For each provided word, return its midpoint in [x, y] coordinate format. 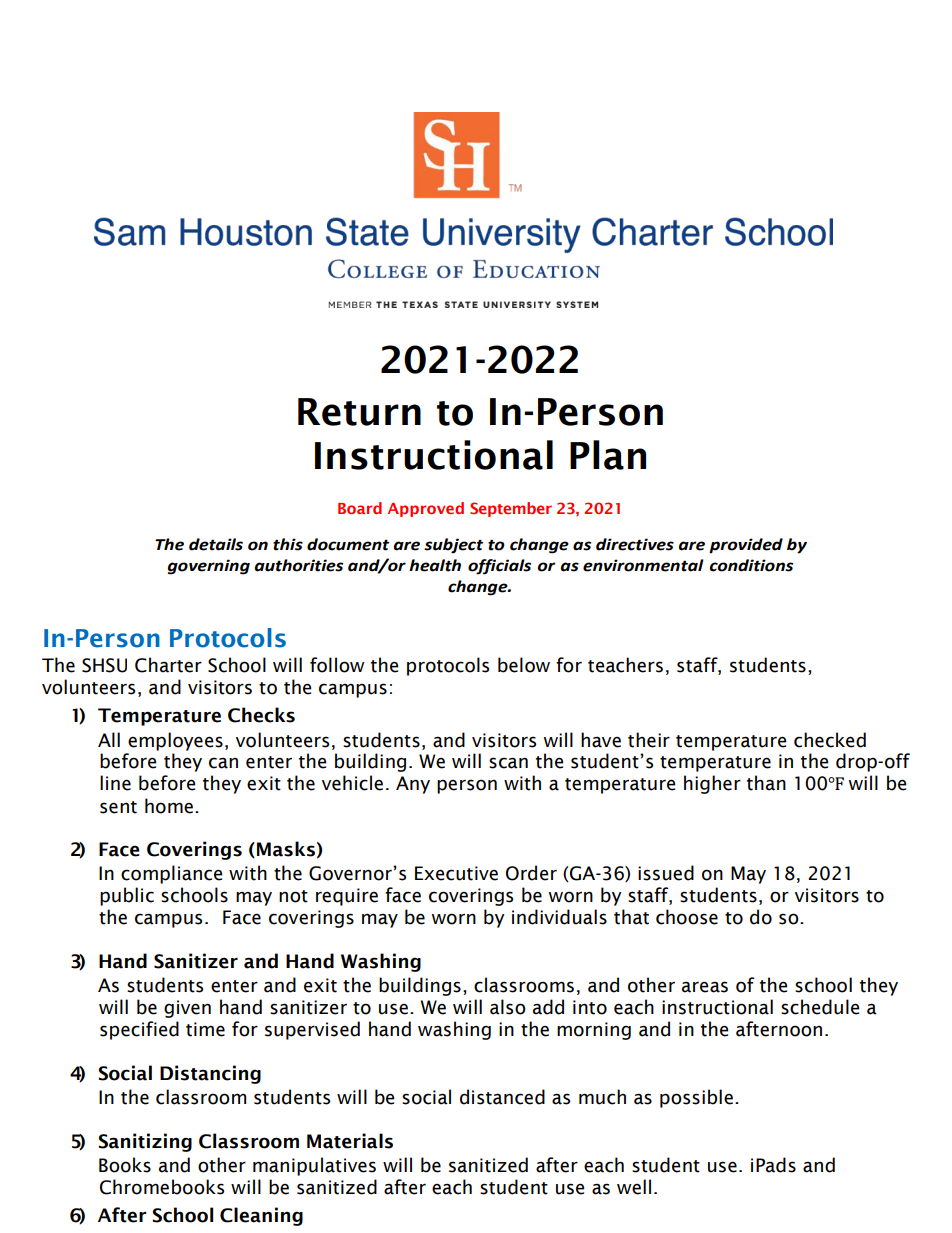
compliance [172, 874]
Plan [608, 455]
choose [687, 917]
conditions [751, 565]
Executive [456, 873]
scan [508, 763]
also [508, 1007]
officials [499, 567]
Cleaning [261, 1216]
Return [359, 412]
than [766, 783]
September [511, 509]
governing [209, 567]
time [205, 1029]
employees [175, 741]
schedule [820, 1007]
